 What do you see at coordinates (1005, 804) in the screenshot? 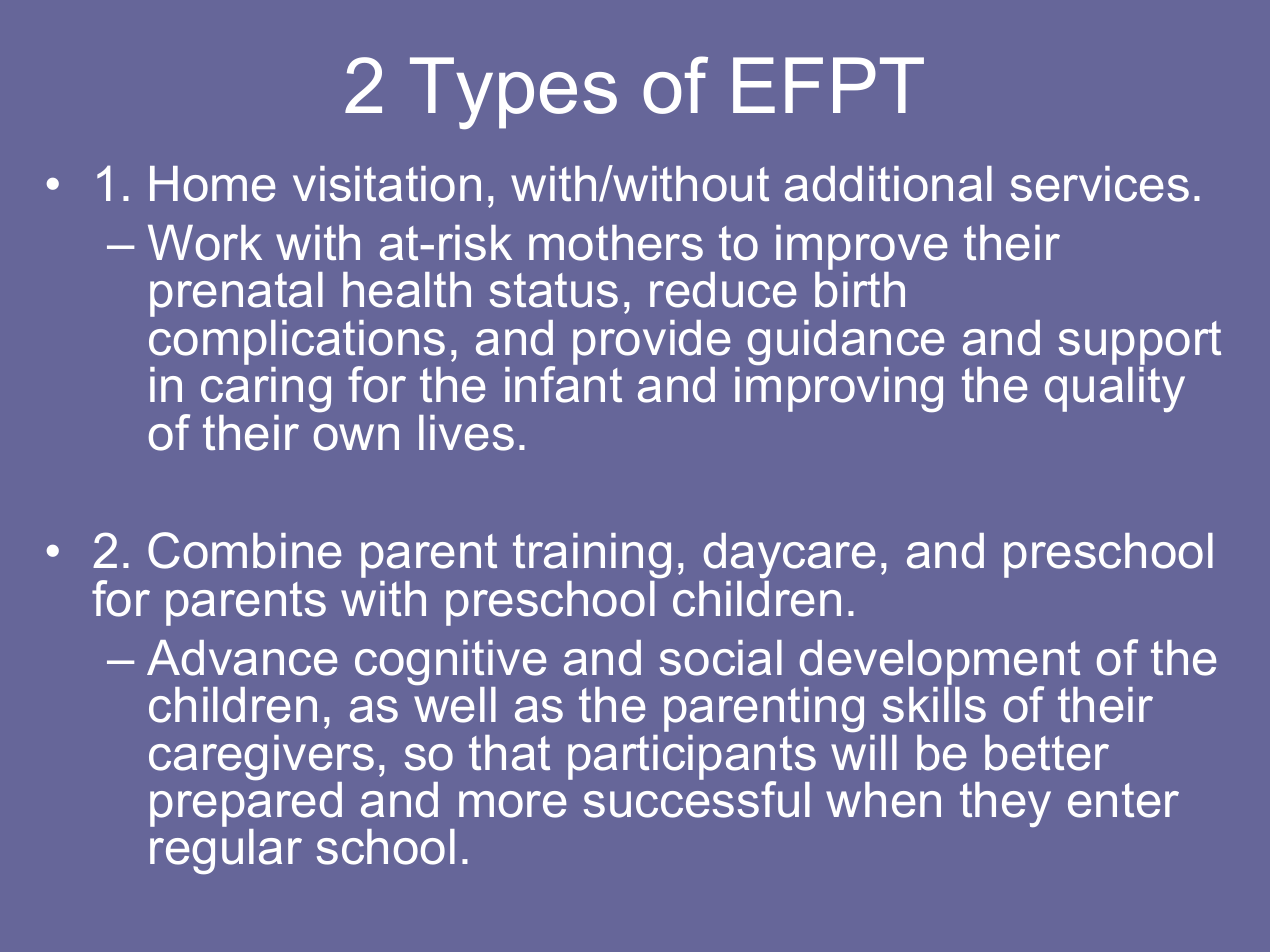
I see `they` at bounding box center [1005, 804].
